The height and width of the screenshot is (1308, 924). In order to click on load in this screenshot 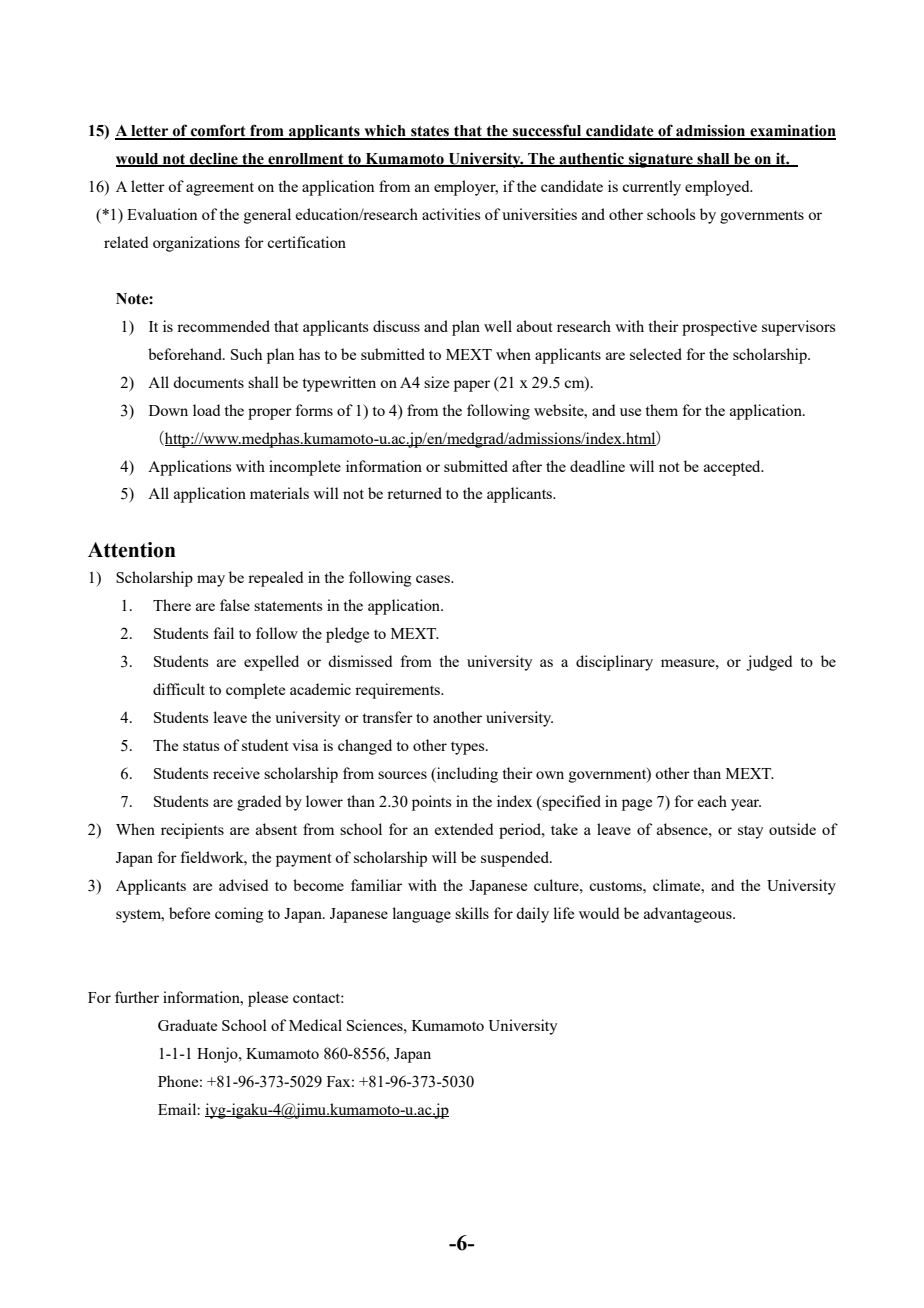, I will do `click(206, 410)`.
